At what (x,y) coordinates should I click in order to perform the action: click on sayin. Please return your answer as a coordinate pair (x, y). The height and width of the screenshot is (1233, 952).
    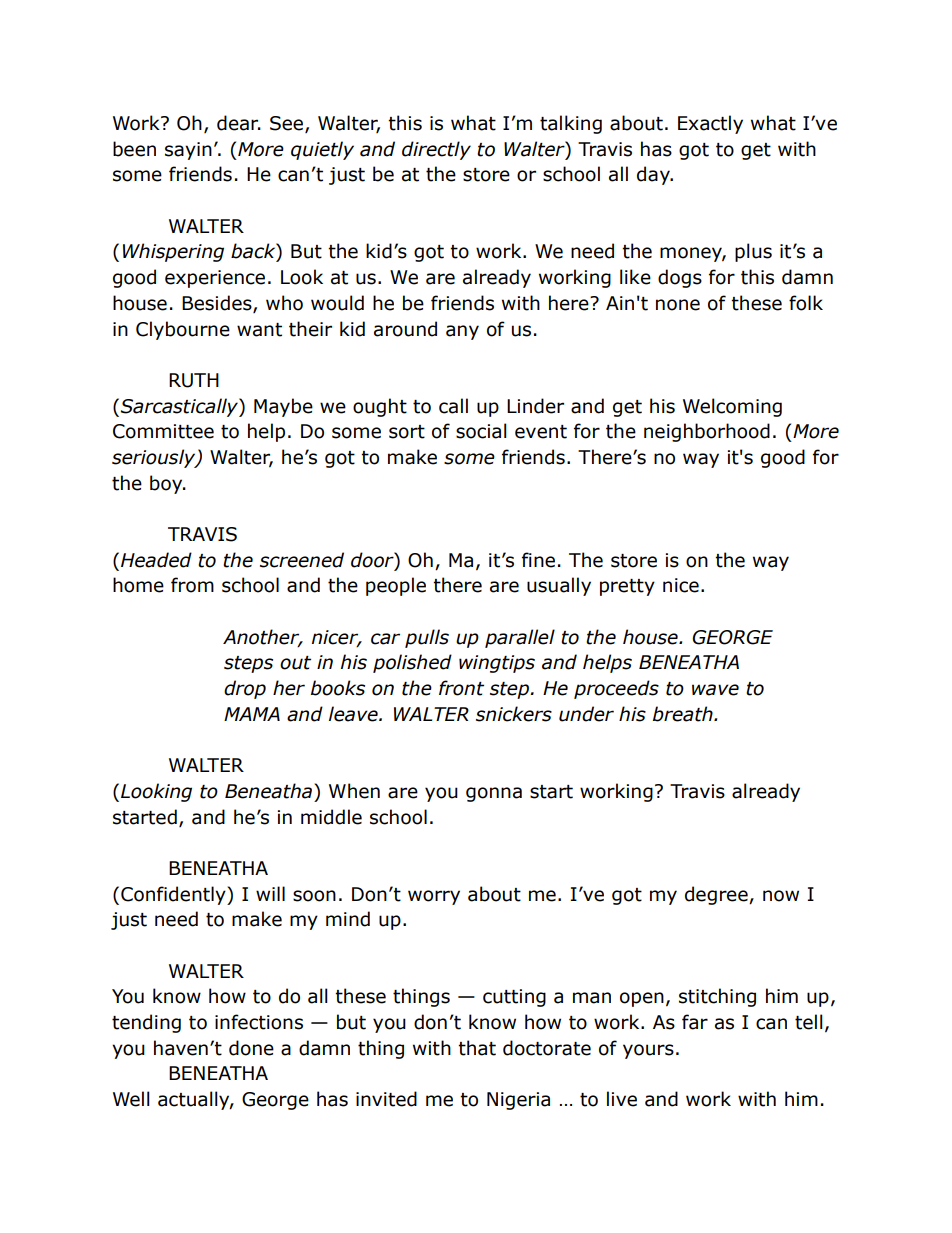
    Looking at the image, I should click on (188, 151).
